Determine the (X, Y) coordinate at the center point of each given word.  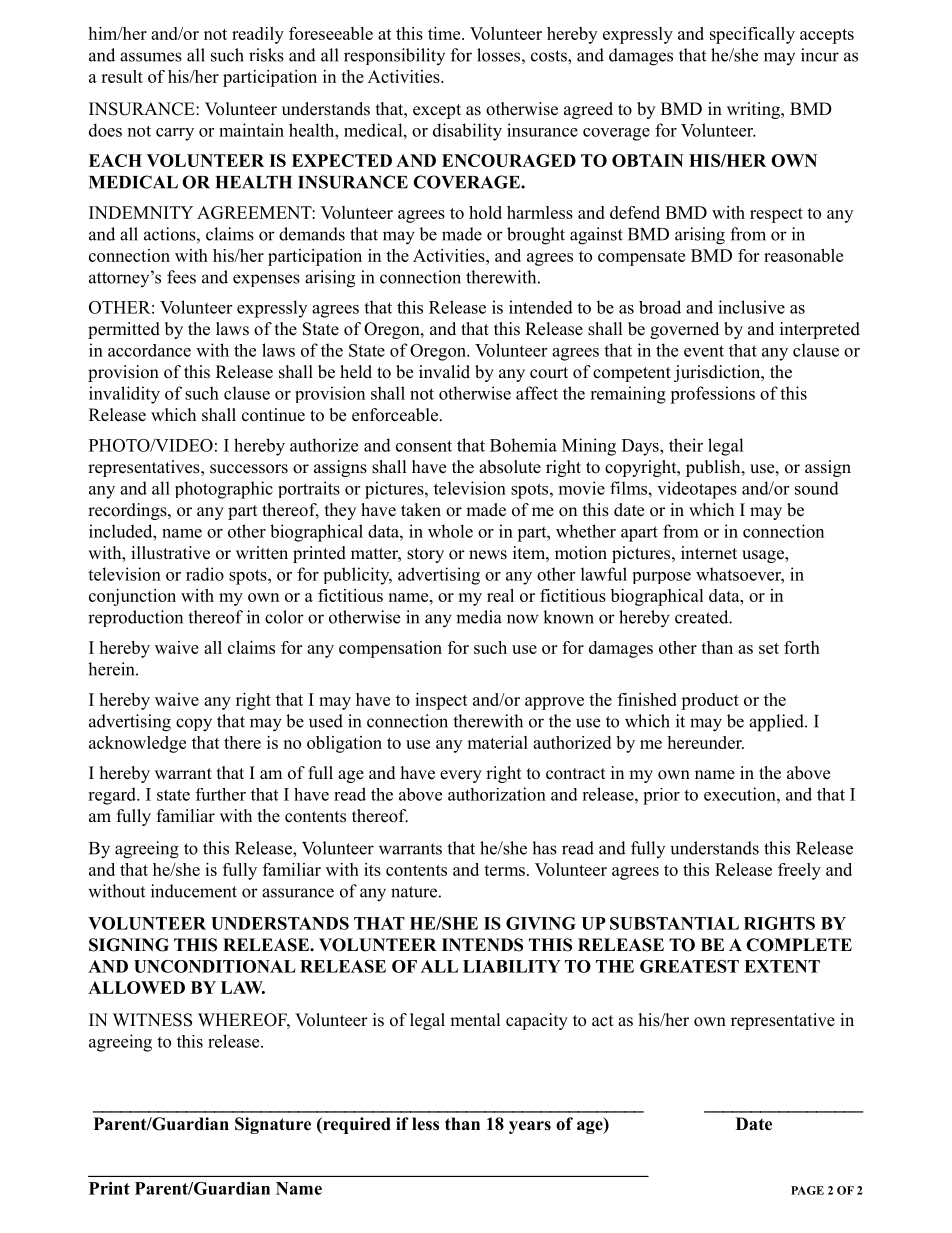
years (530, 1127)
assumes (151, 57)
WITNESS (152, 1020)
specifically (752, 35)
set (769, 648)
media (479, 617)
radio (205, 574)
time (445, 33)
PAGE (807, 1190)
